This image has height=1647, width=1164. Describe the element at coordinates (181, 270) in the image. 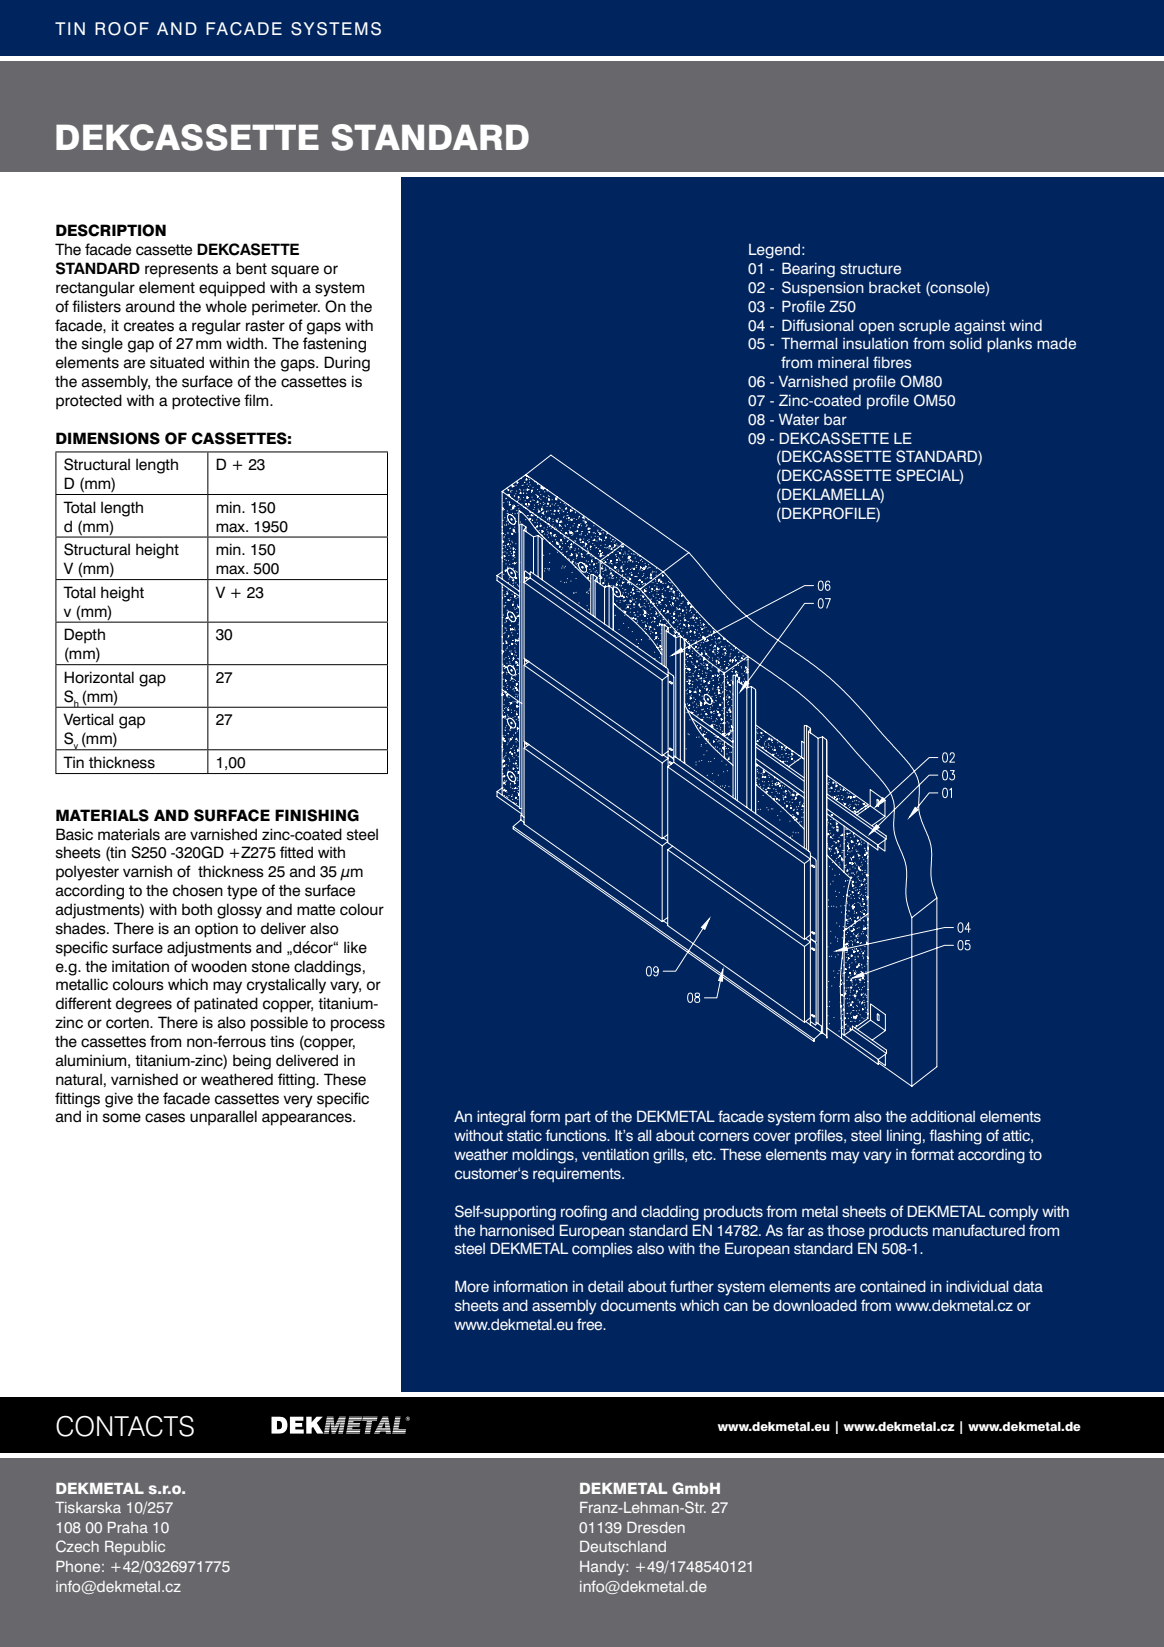

I see `represents` at that location.
